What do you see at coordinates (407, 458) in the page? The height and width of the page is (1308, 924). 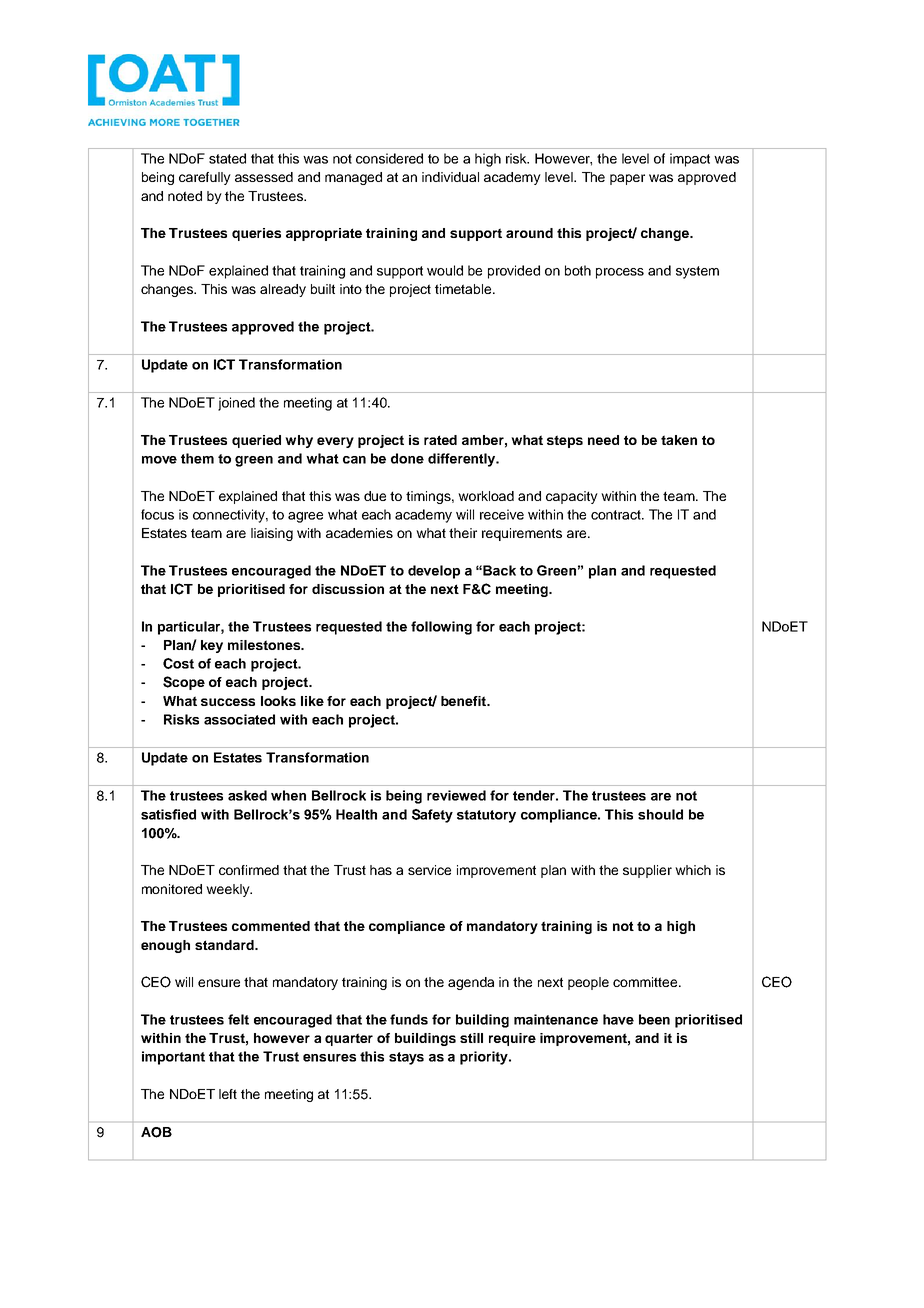 I see `done` at bounding box center [407, 458].
